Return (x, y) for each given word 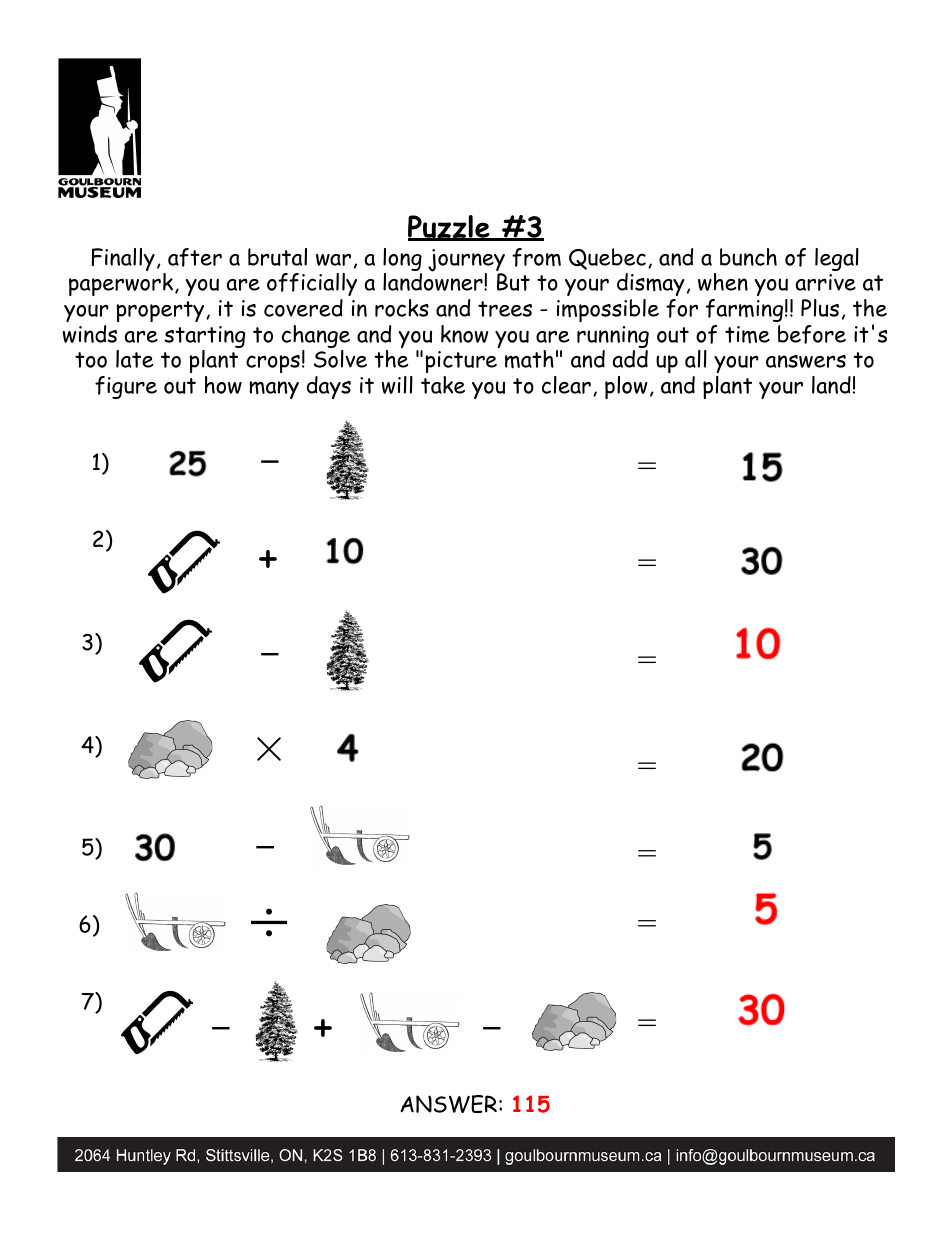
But (513, 282)
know (464, 334)
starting (205, 338)
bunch (748, 257)
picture (461, 362)
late (134, 359)
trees (505, 309)
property (161, 311)
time (747, 335)
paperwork (121, 284)
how (223, 385)
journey (466, 261)
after (195, 257)
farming (744, 310)
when (723, 282)
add (630, 359)
